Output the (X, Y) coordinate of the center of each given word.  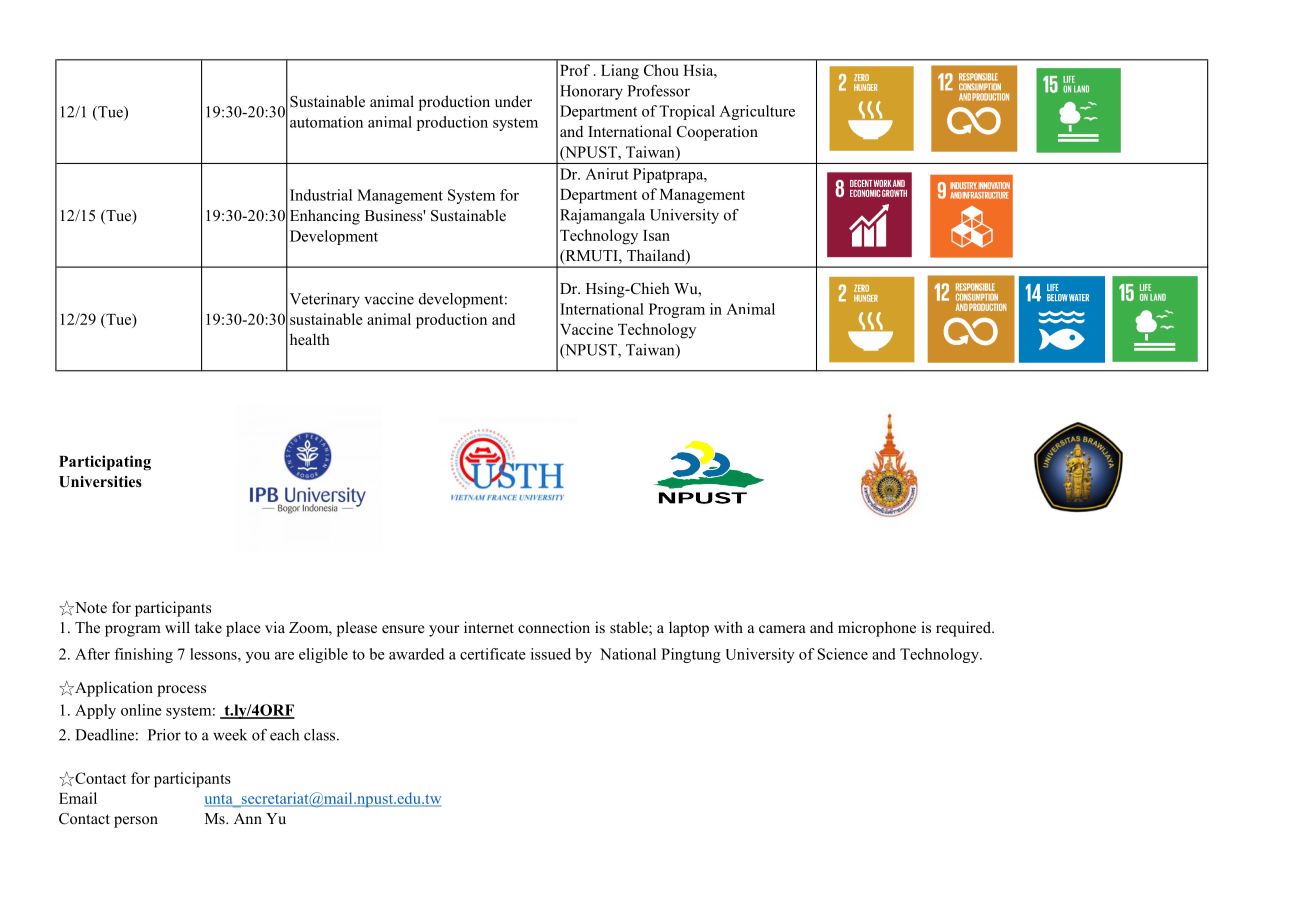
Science (843, 654)
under (513, 101)
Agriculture (757, 112)
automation (326, 122)
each (284, 735)
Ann (248, 818)
